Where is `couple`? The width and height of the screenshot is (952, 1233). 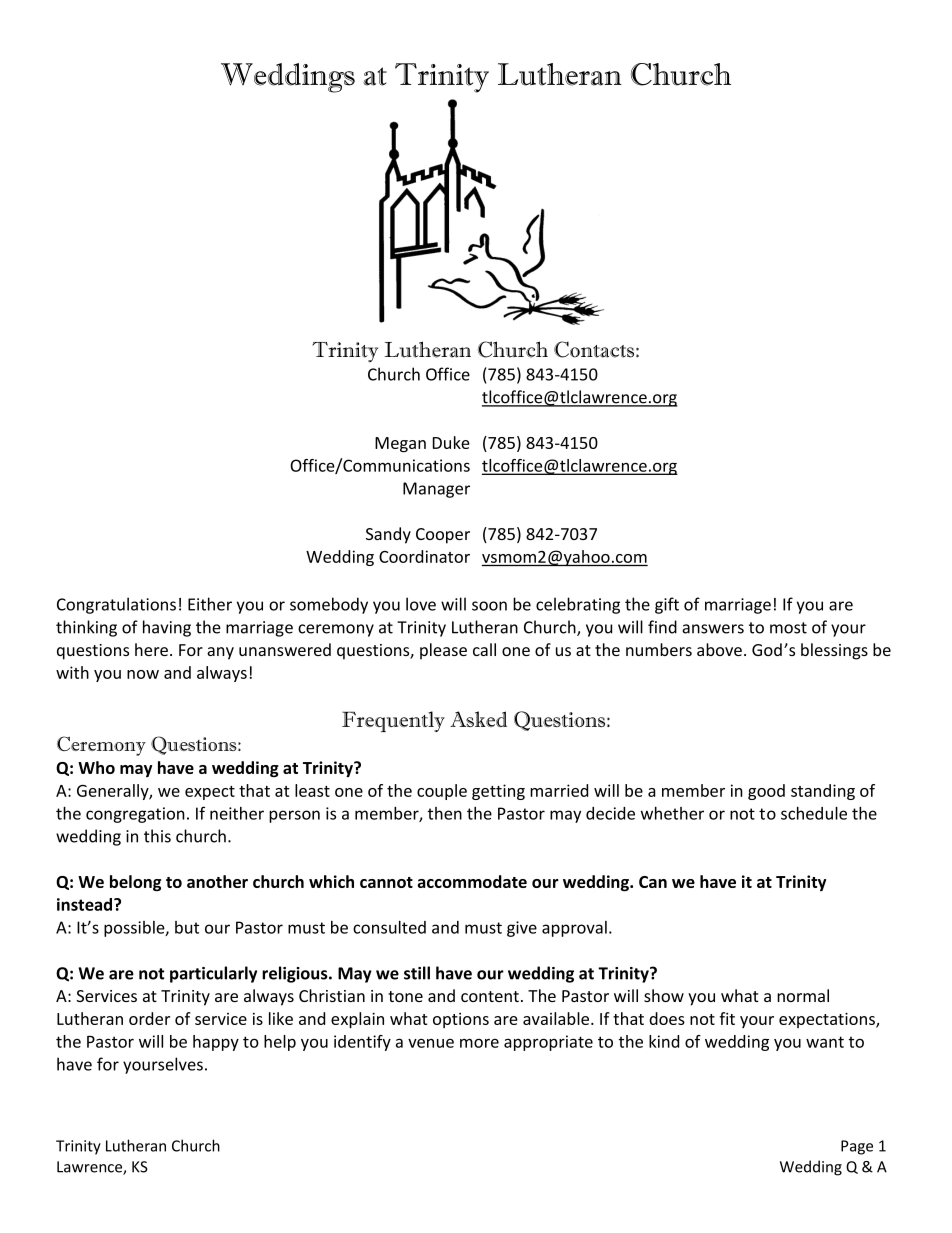 couple is located at coordinates (442, 792).
